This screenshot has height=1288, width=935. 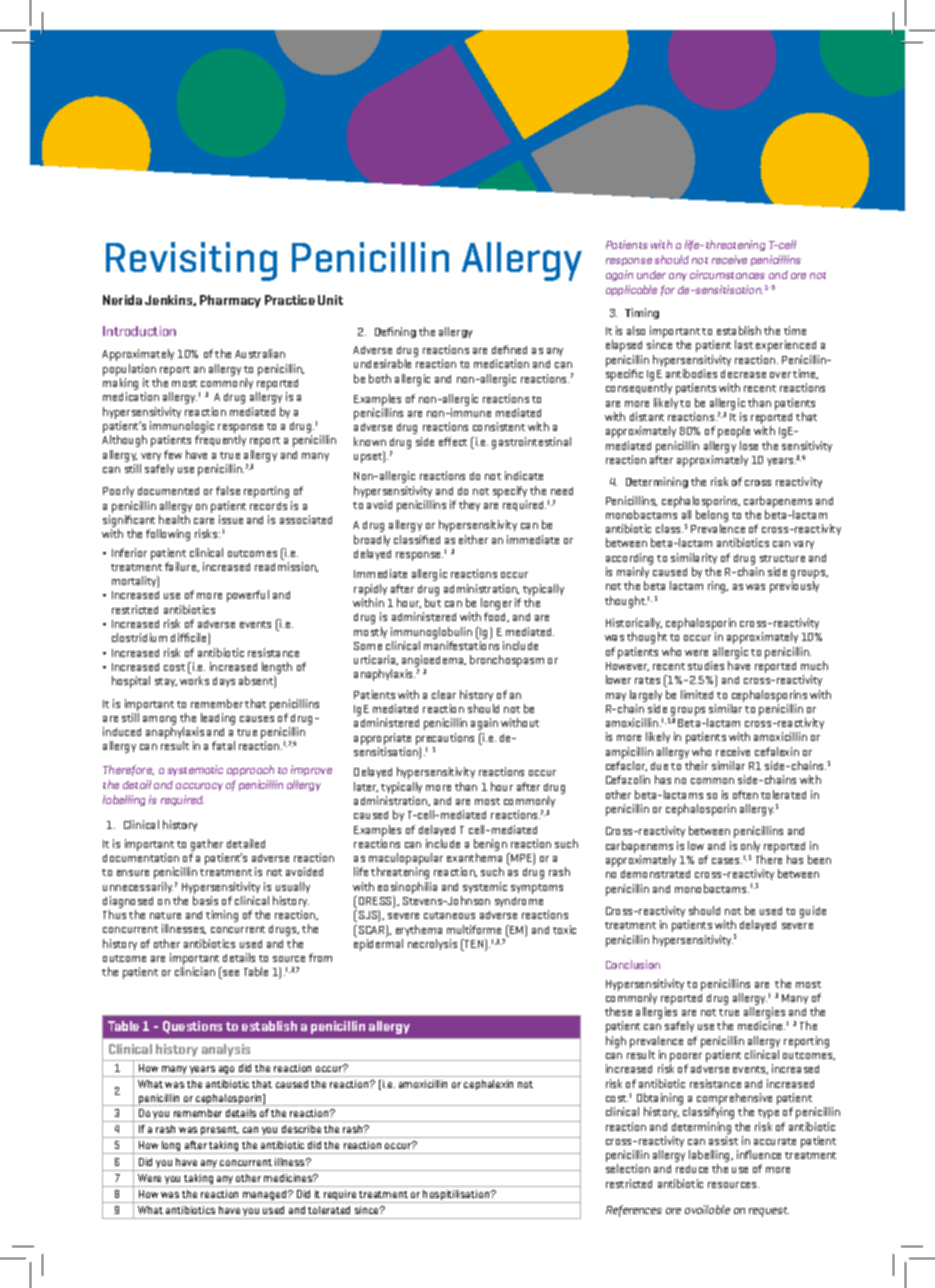 What do you see at coordinates (230, 301) in the screenshot?
I see `Pharmacy` at bounding box center [230, 301].
